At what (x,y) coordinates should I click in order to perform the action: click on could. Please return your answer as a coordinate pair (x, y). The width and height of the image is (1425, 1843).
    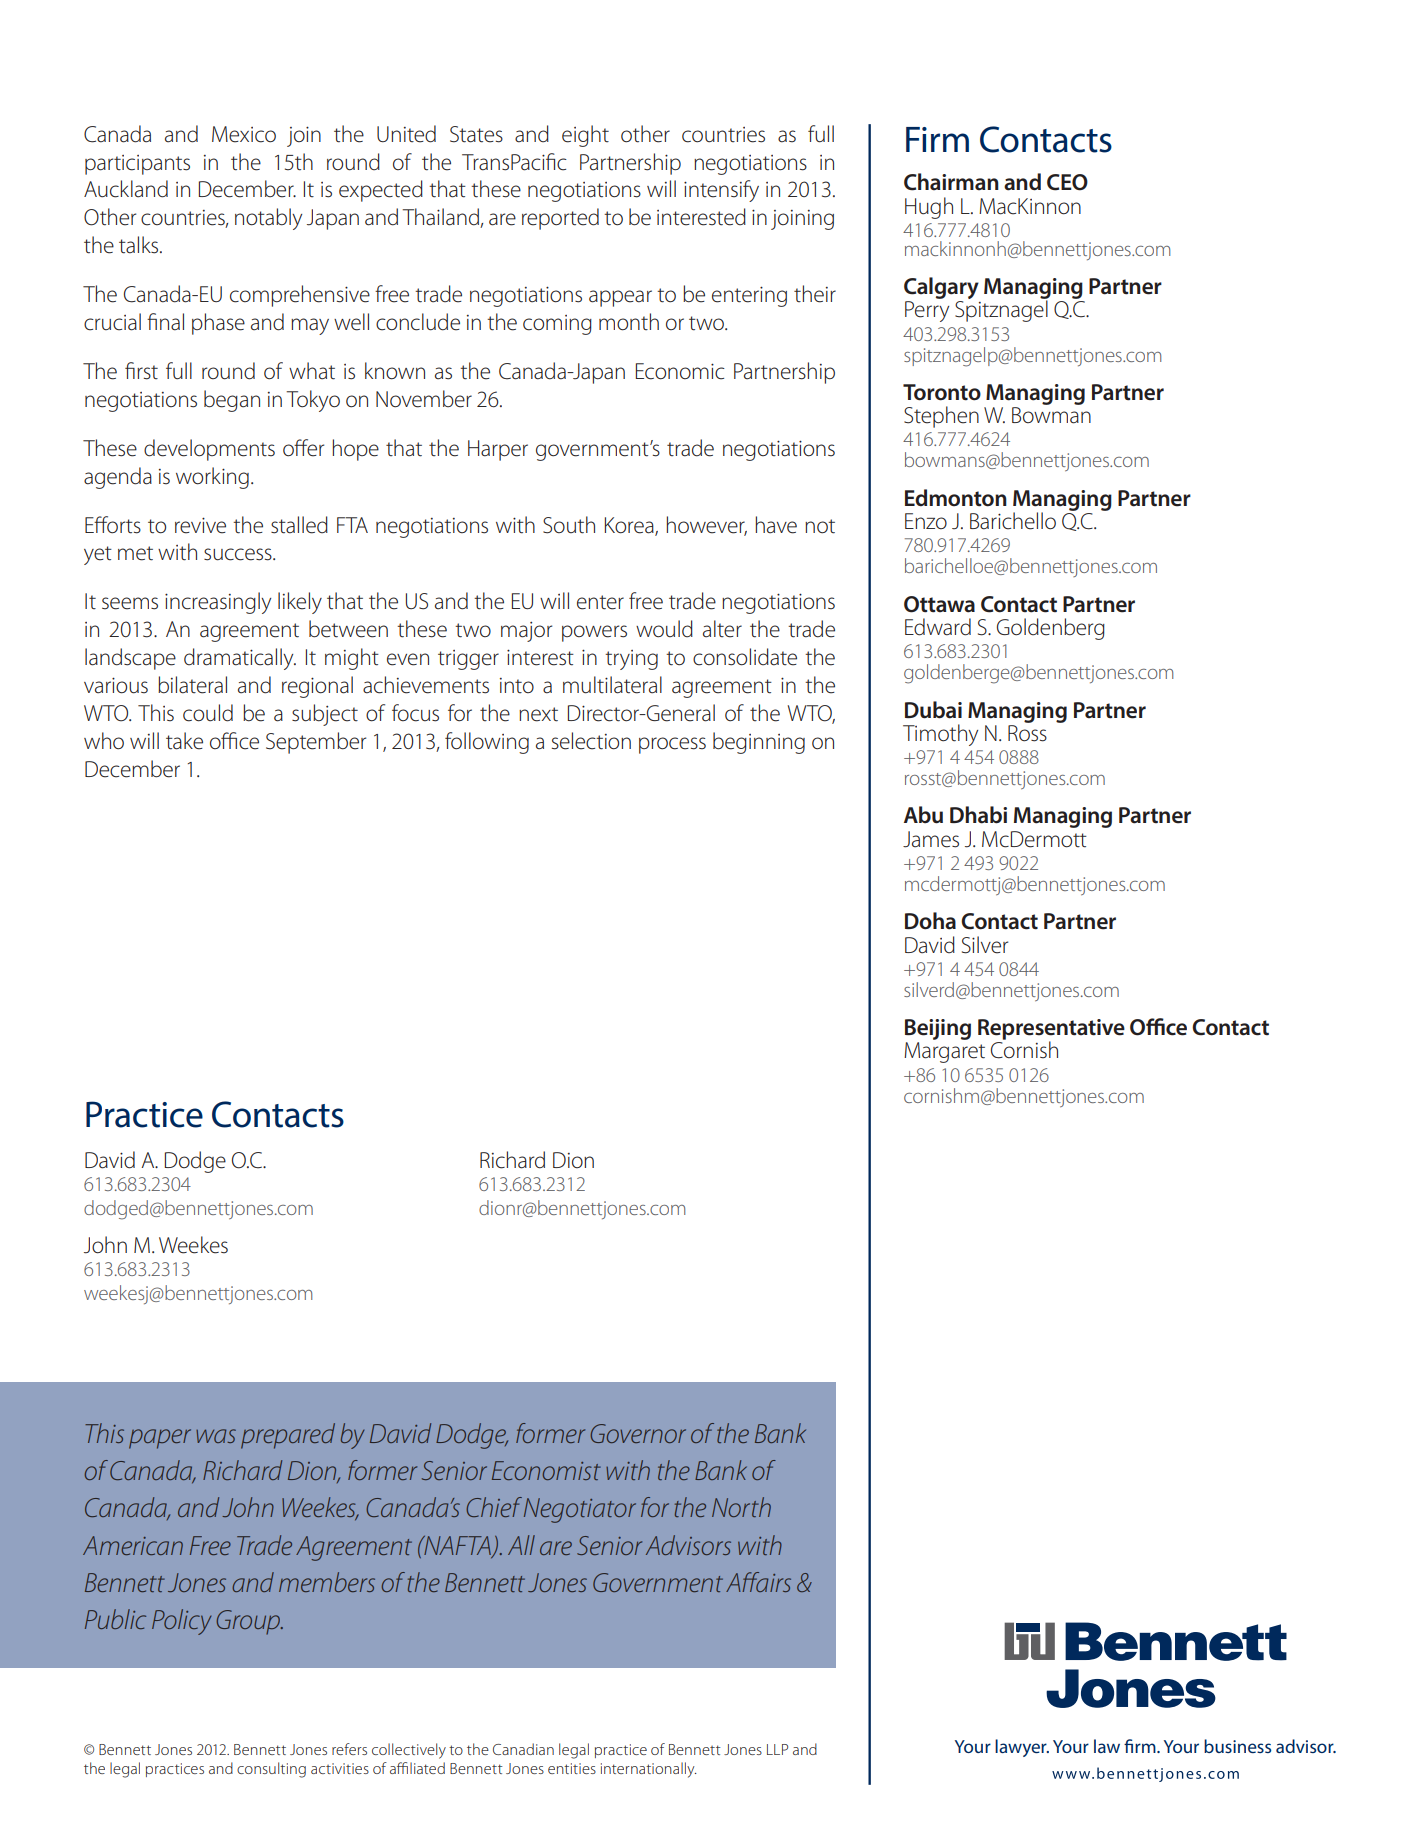
    Looking at the image, I should click on (208, 713).
